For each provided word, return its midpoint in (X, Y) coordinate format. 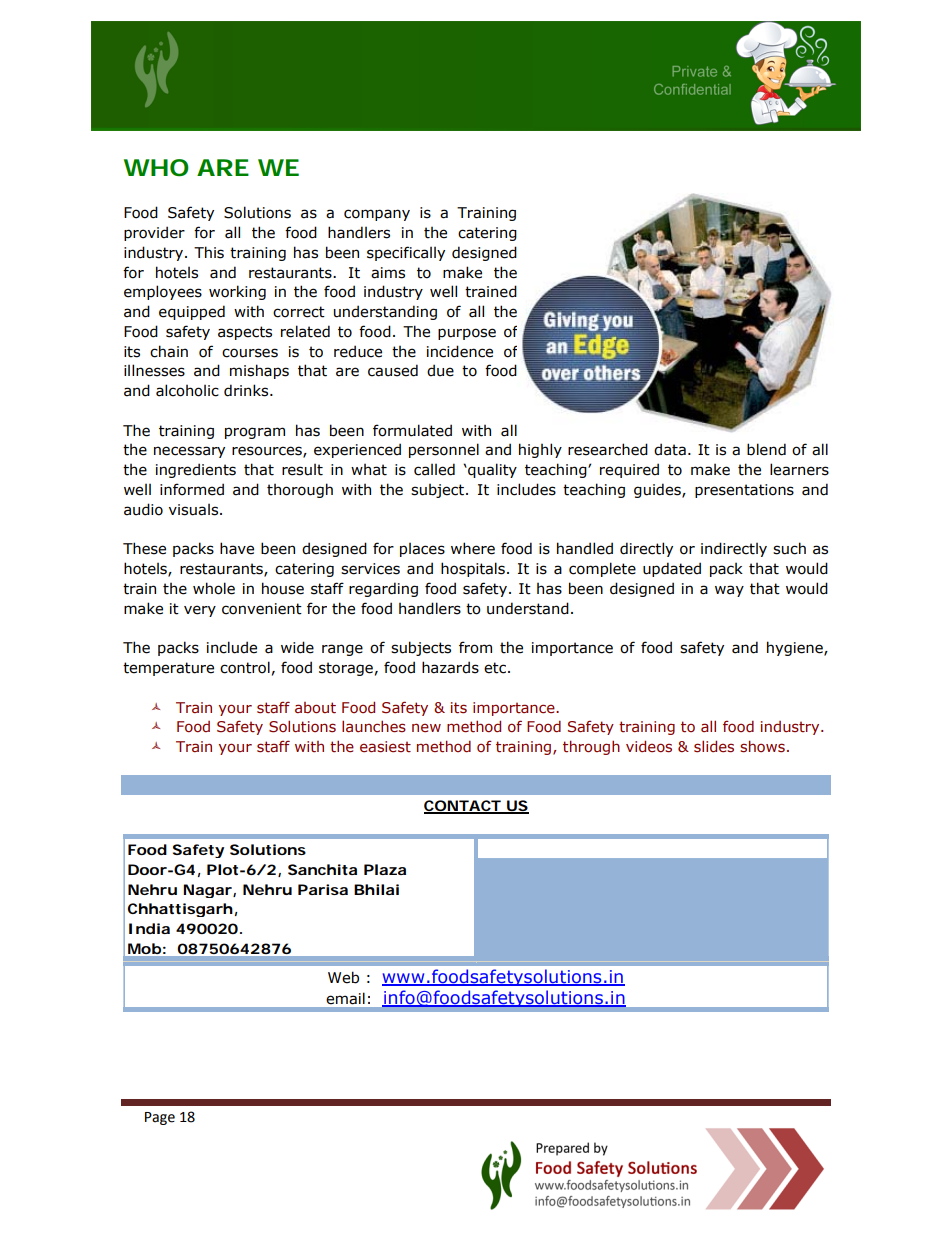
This (209, 252)
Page (160, 1118)
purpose (467, 334)
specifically (406, 253)
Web (343, 977)
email (346, 998)
